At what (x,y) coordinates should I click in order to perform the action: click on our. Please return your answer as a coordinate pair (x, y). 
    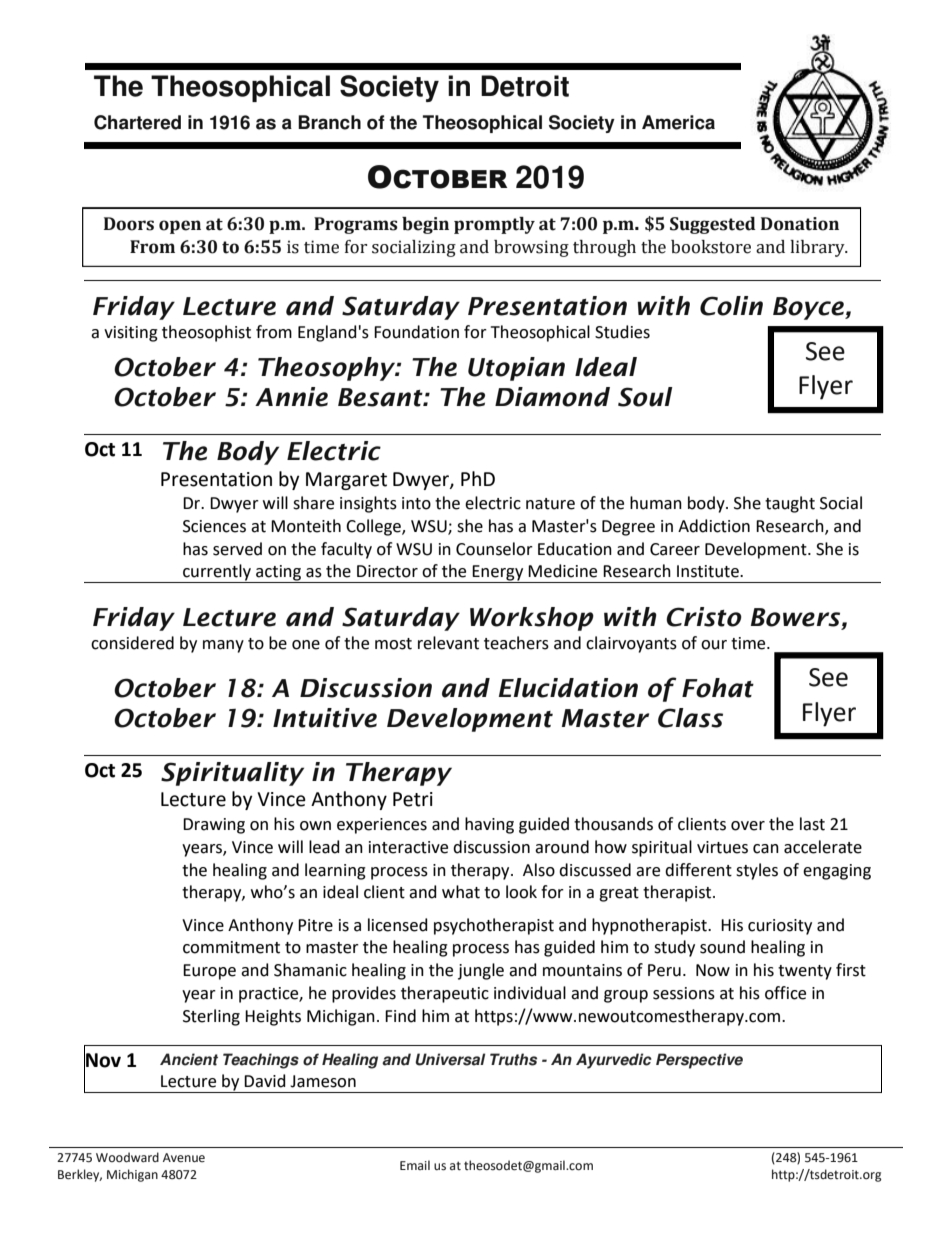
    Looking at the image, I should click on (714, 645).
